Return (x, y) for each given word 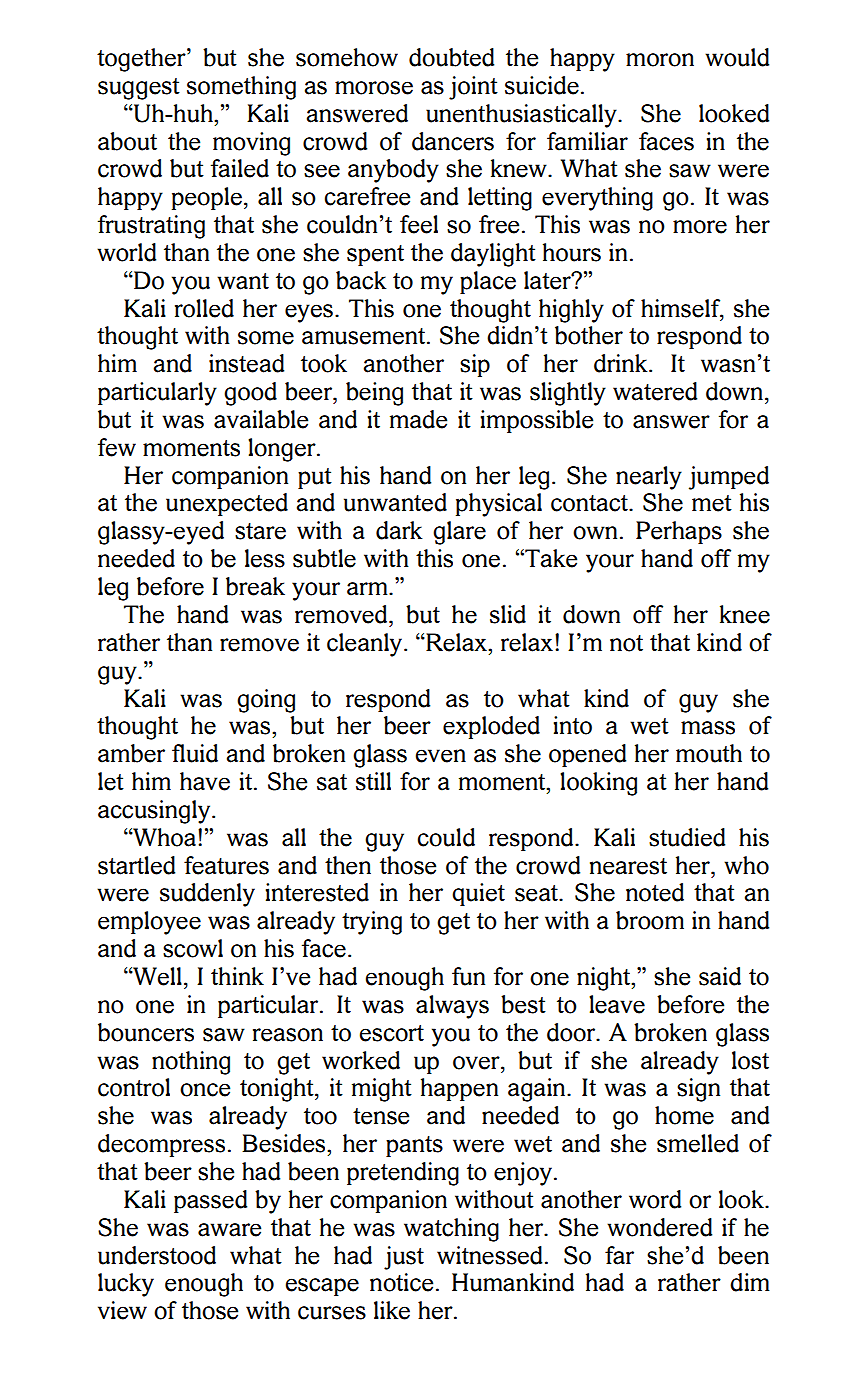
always (452, 1007)
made (418, 419)
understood (157, 1255)
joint (473, 88)
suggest (139, 89)
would (737, 57)
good (250, 394)
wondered (659, 1227)
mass (708, 728)
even (441, 756)
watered (655, 391)
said (720, 976)
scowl (193, 948)
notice (401, 1282)
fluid (195, 753)
